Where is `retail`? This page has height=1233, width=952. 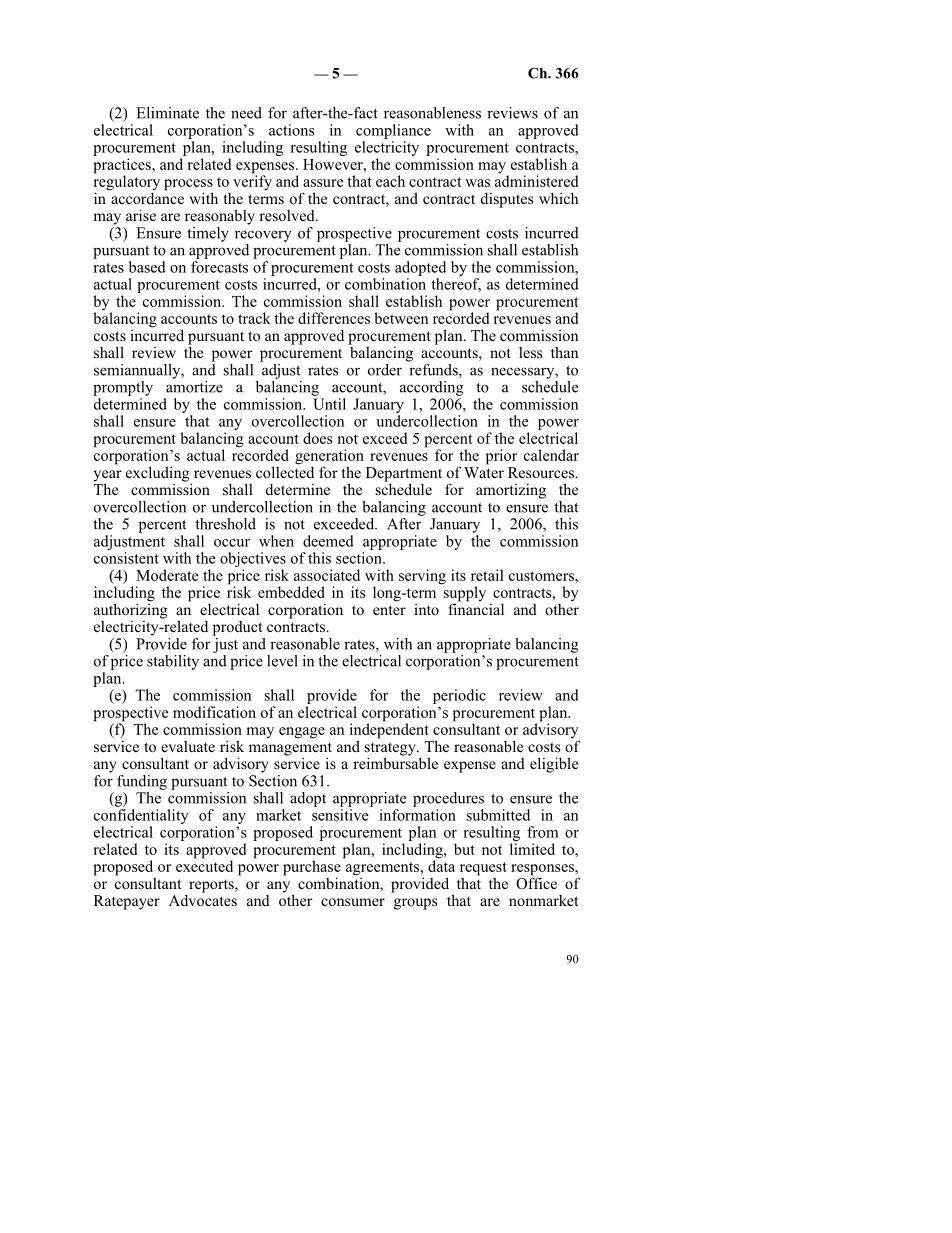
retail is located at coordinates (487, 575).
